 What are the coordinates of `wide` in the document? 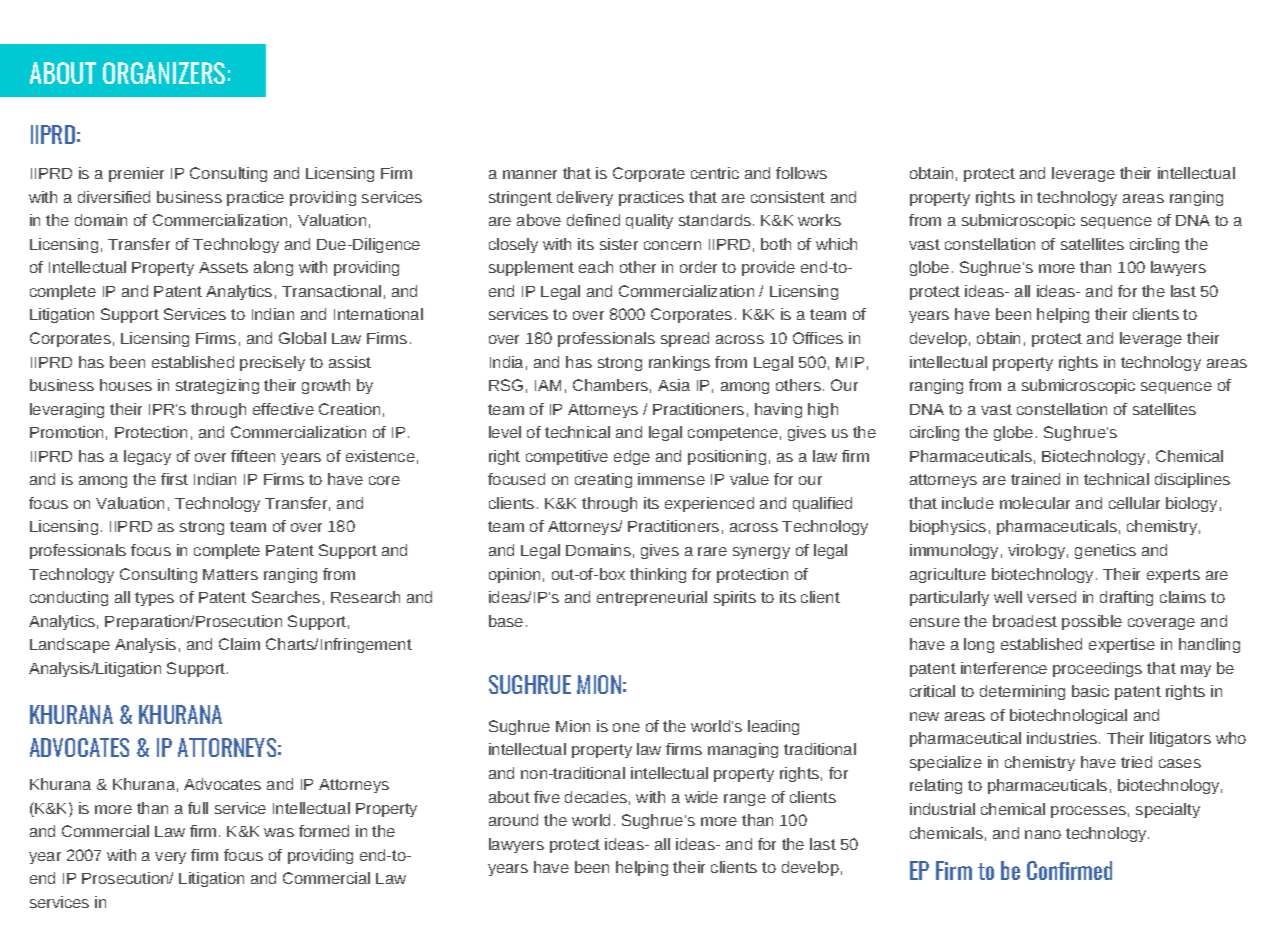 It's located at (701, 797).
